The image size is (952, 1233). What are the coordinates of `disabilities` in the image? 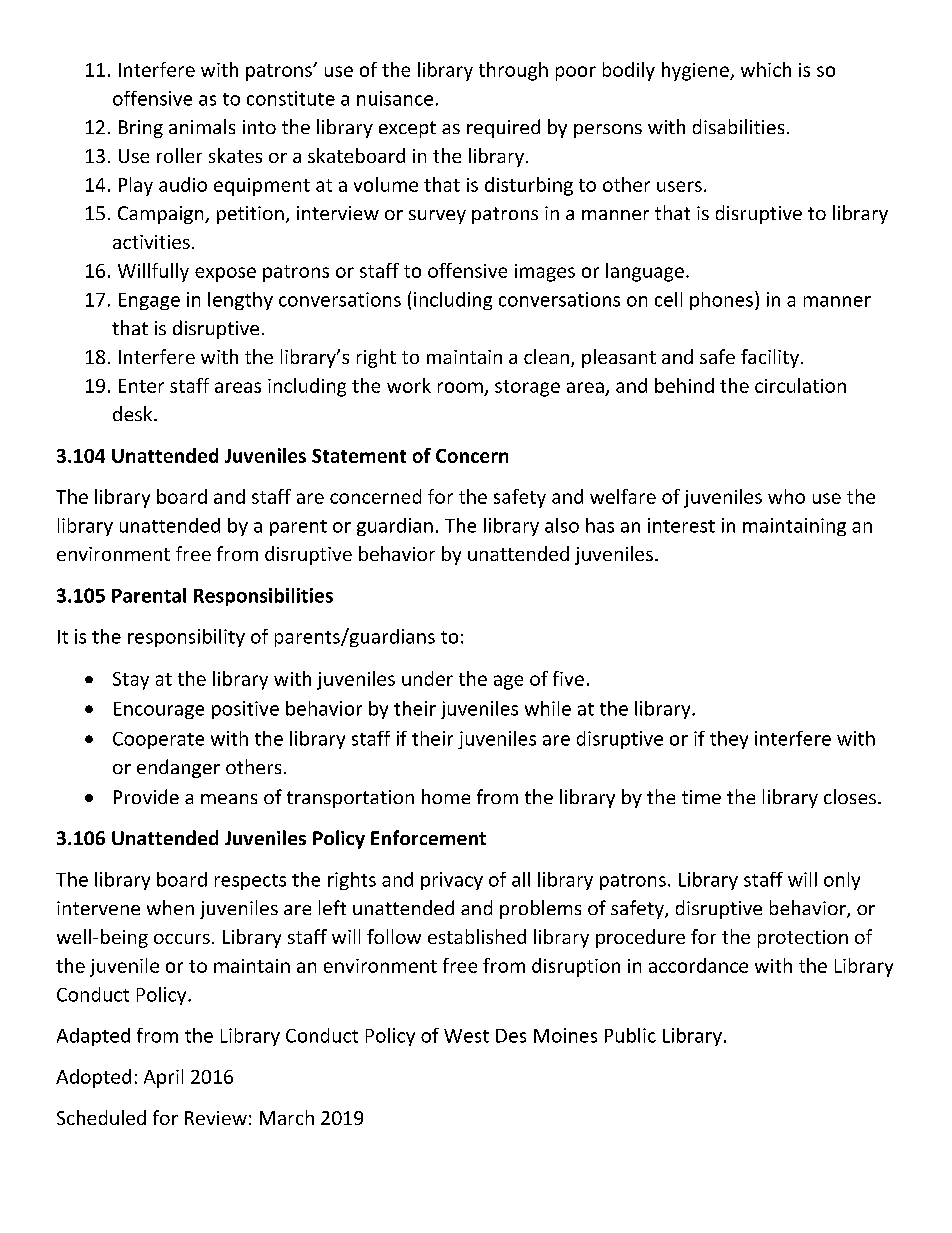 It's located at (738, 126).
